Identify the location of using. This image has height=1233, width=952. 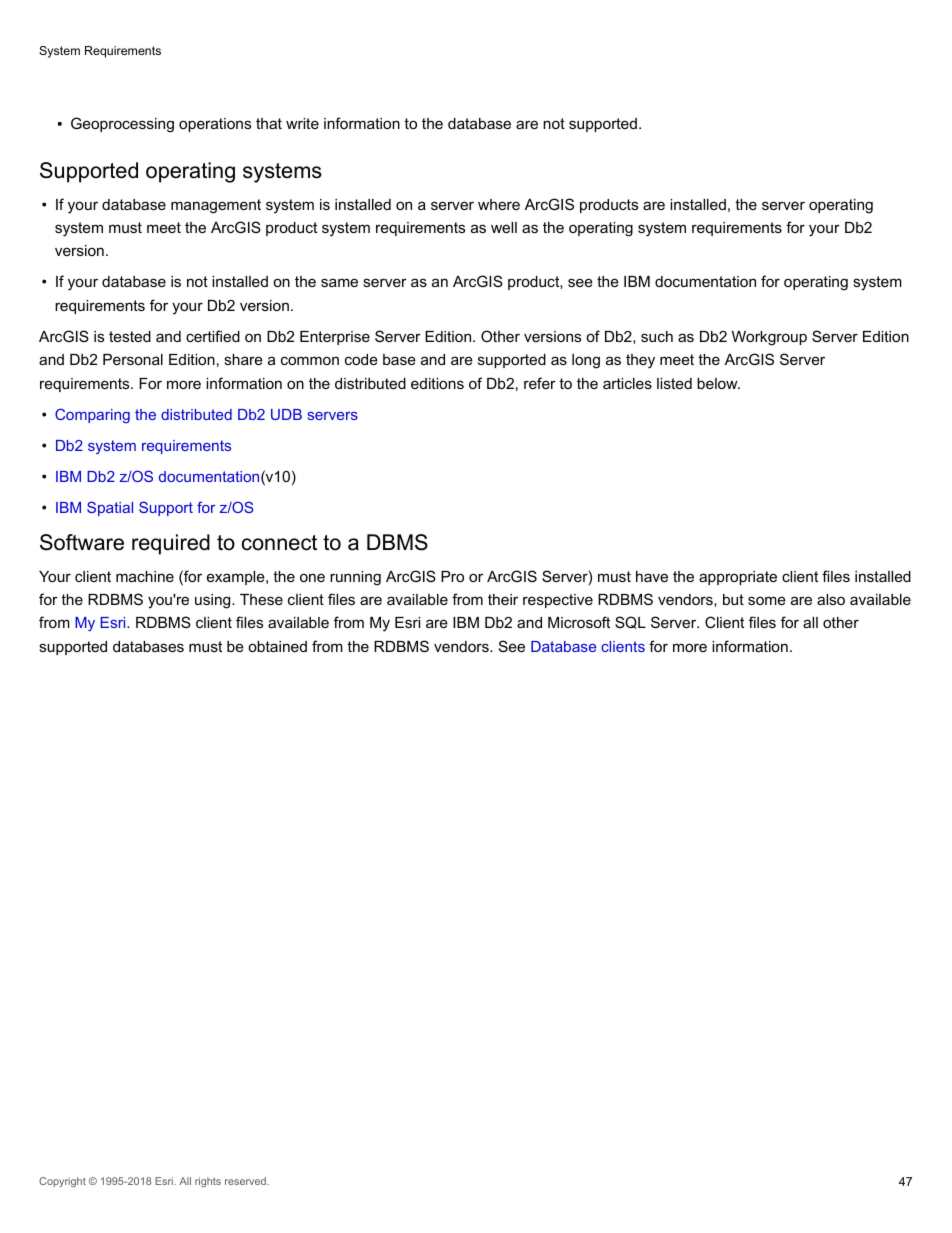
(214, 601).
